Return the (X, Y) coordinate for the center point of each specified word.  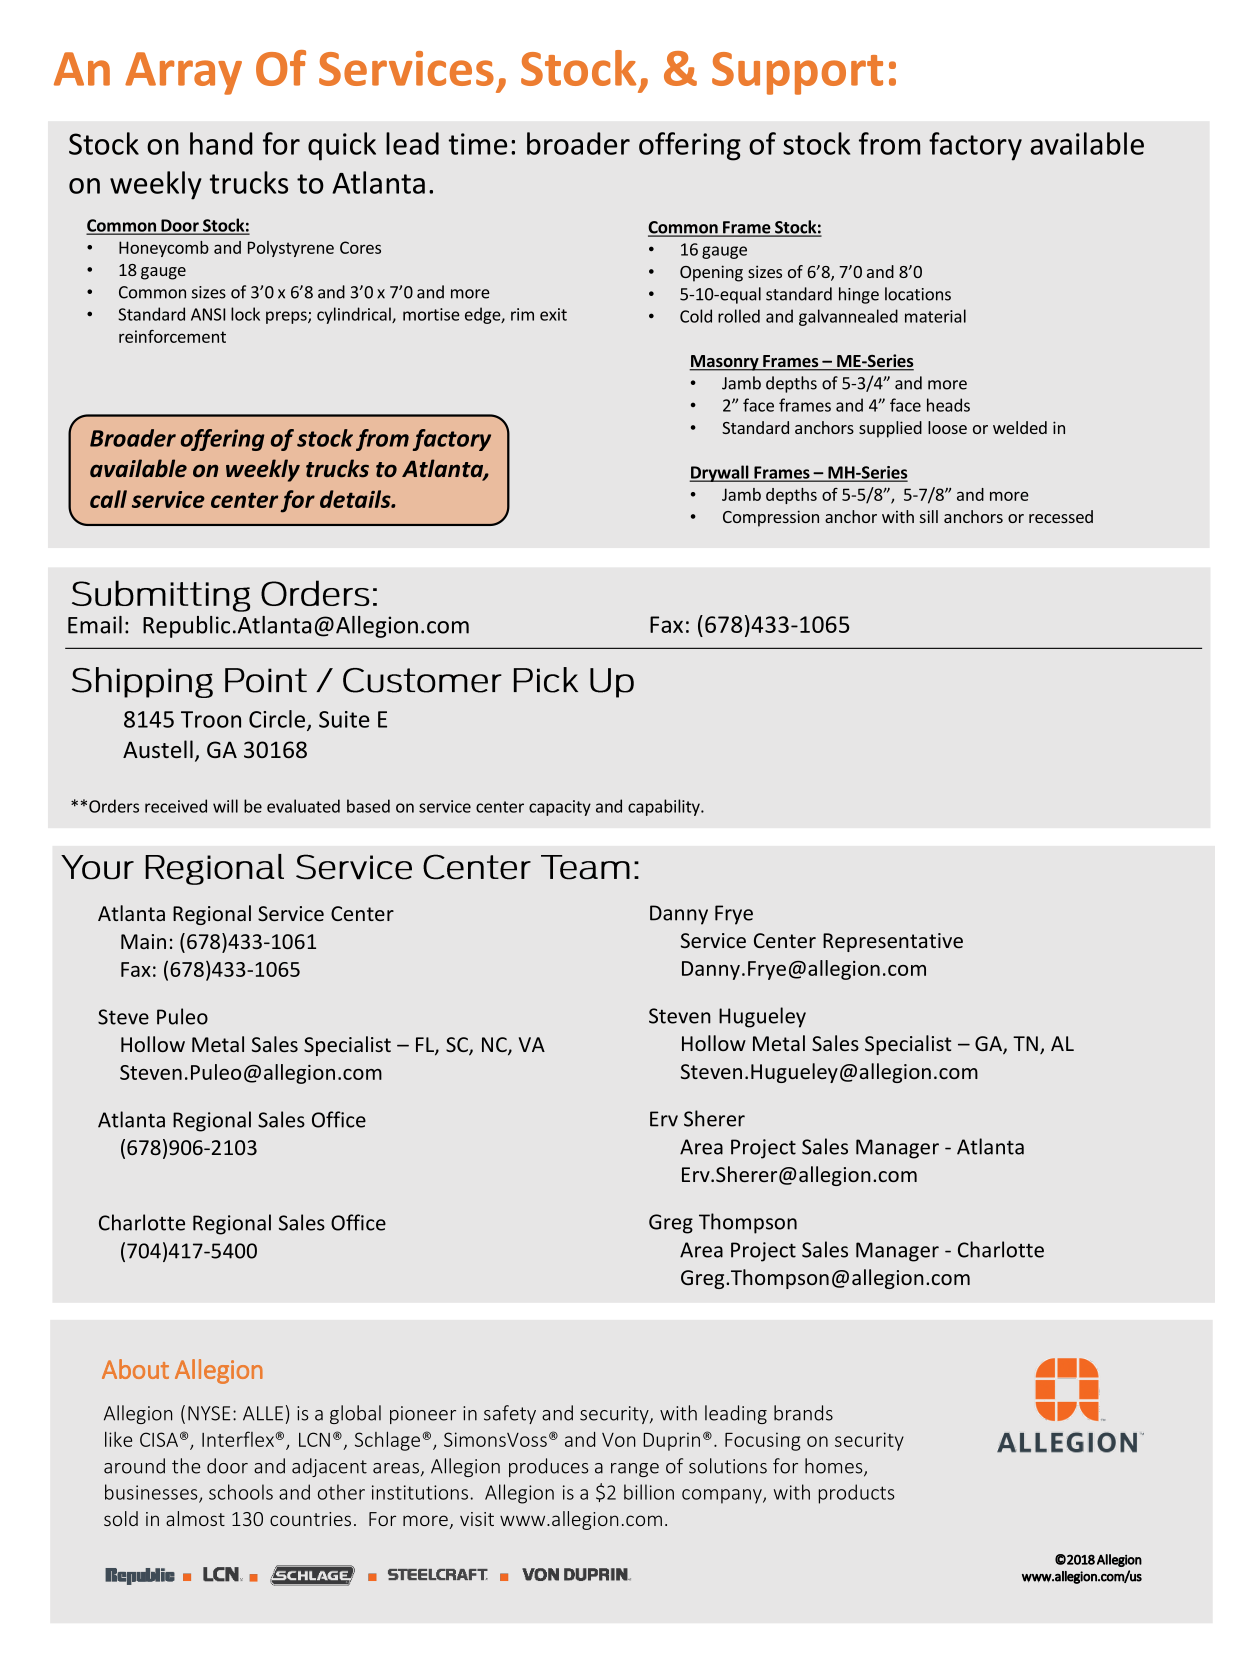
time (478, 144)
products (856, 1494)
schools (241, 1492)
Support (797, 73)
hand (221, 143)
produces (549, 1467)
